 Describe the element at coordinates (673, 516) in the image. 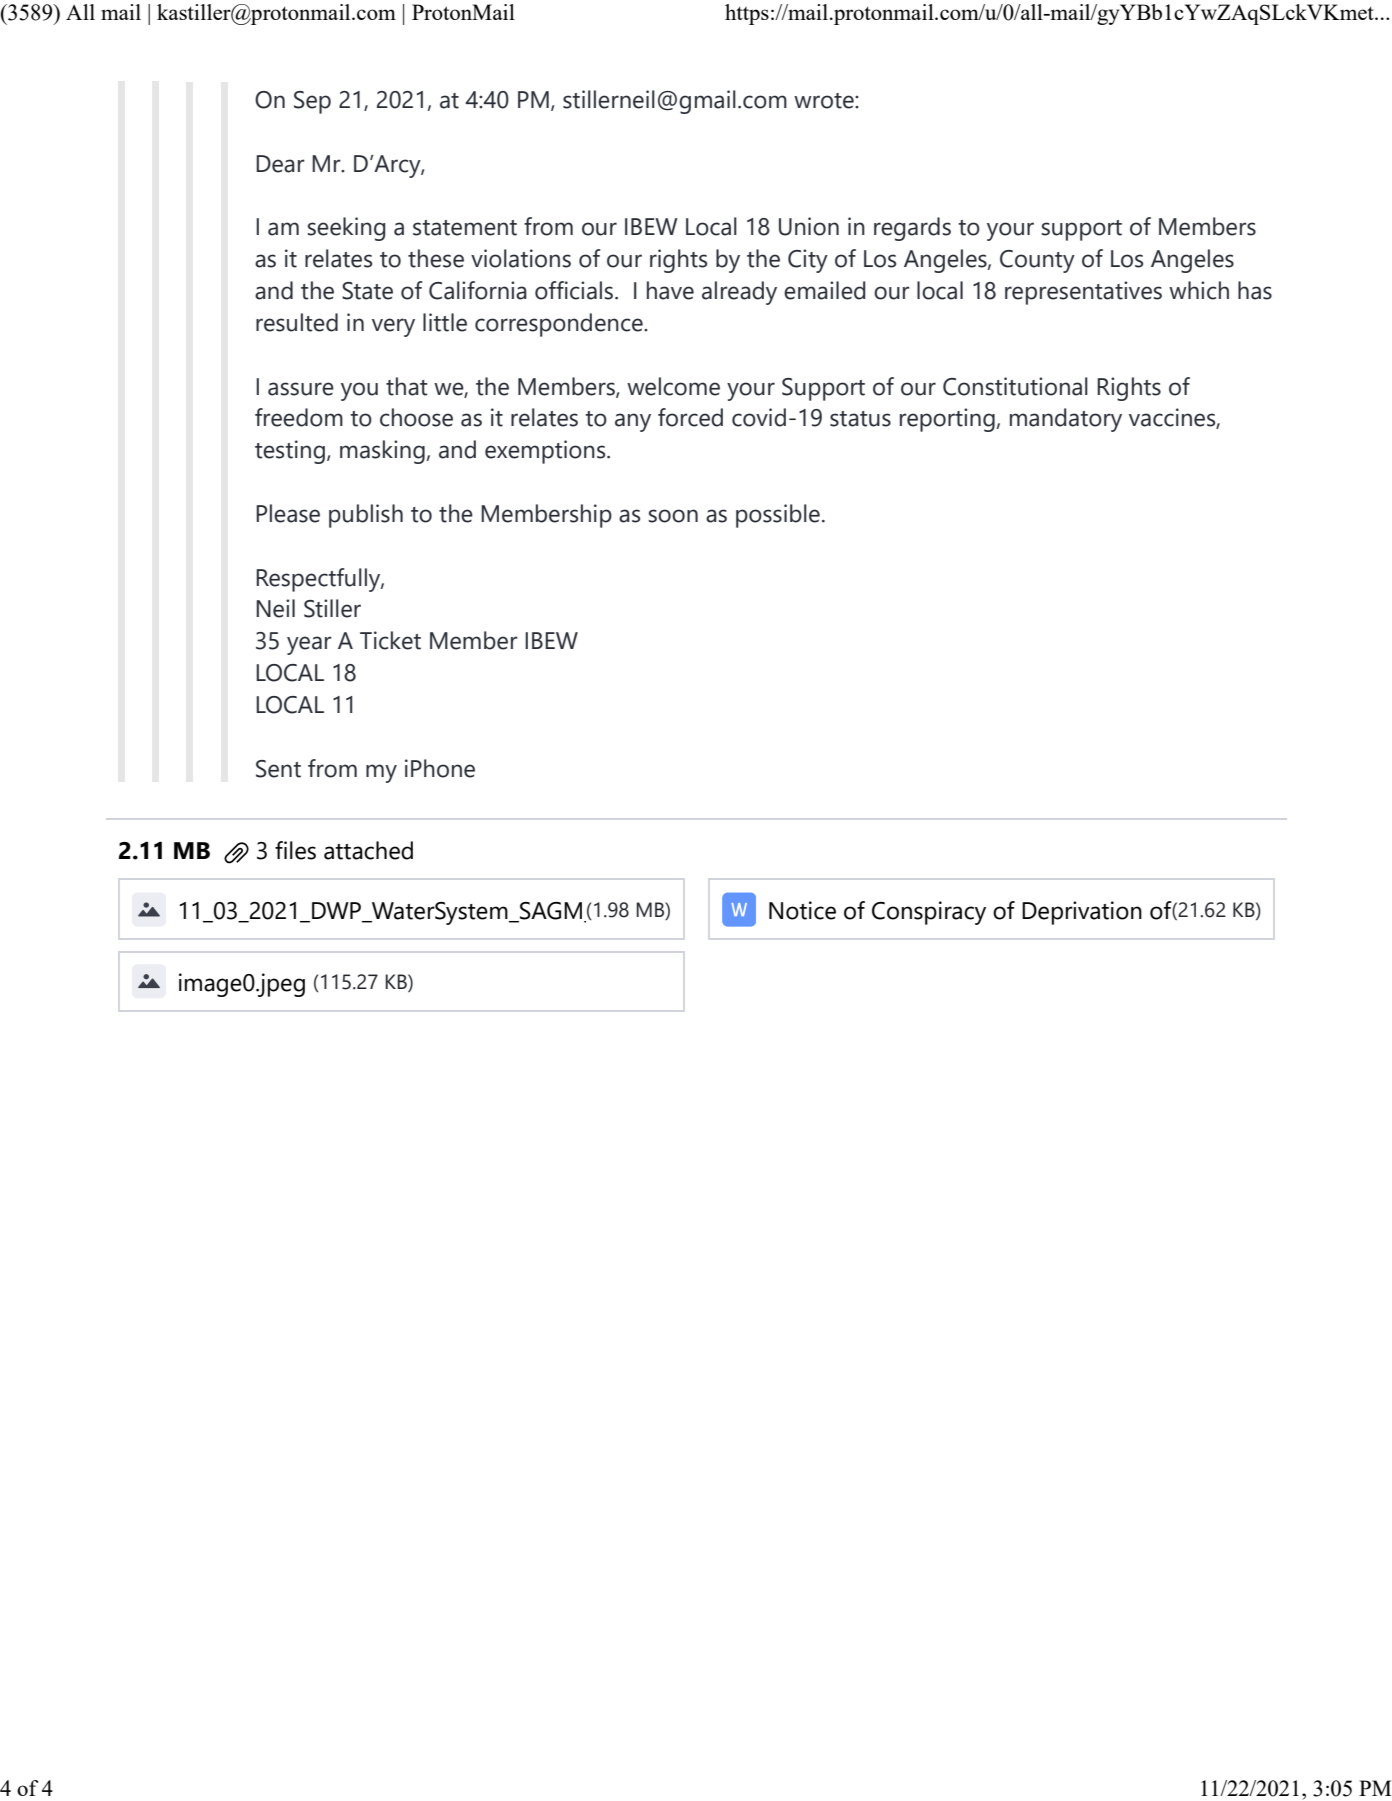

I see `soon` at that location.
